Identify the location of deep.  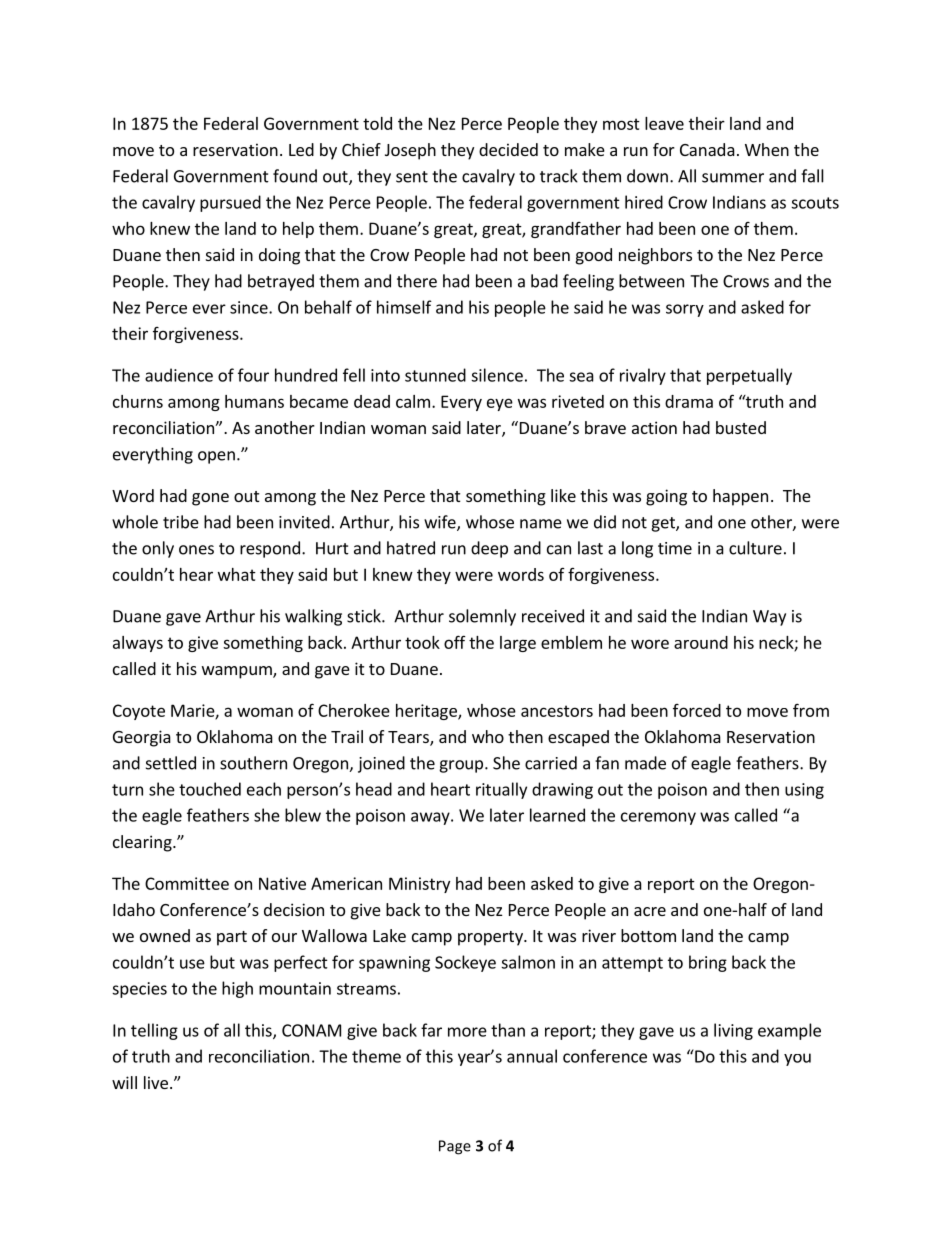
(489, 549).
